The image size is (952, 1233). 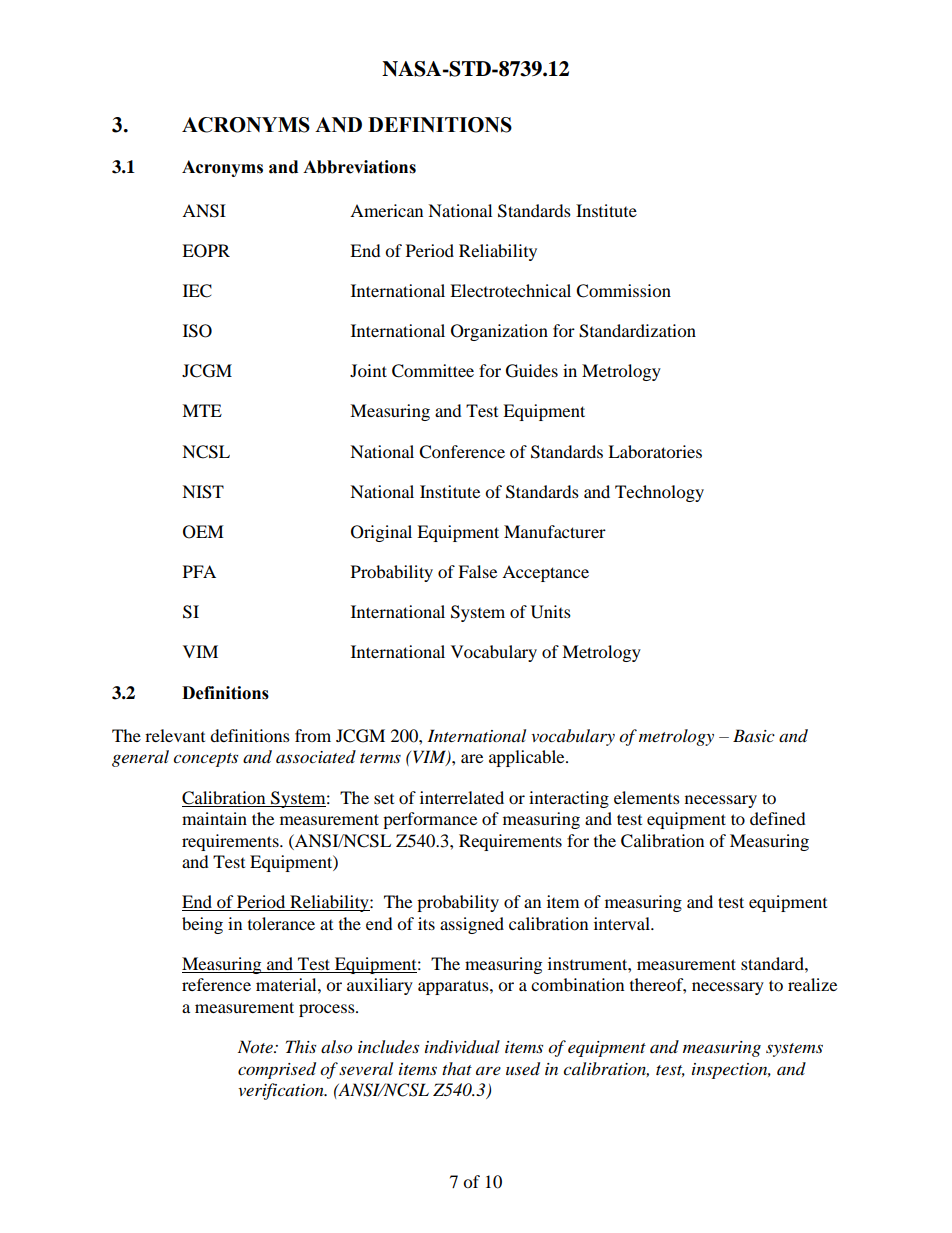 I want to click on False, so click(x=477, y=571).
